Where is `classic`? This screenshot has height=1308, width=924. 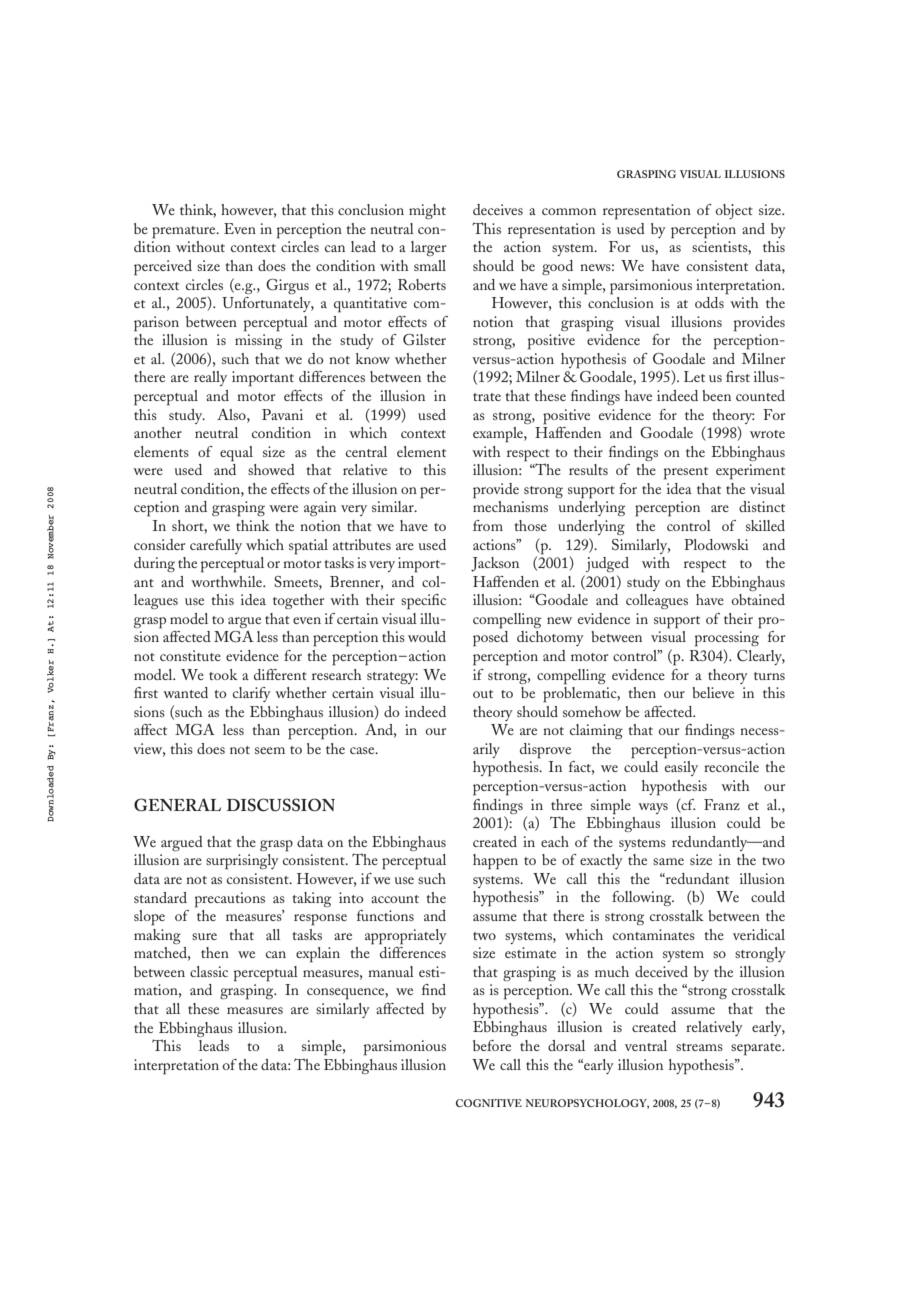 classic is located at coordinates (209, 971).
